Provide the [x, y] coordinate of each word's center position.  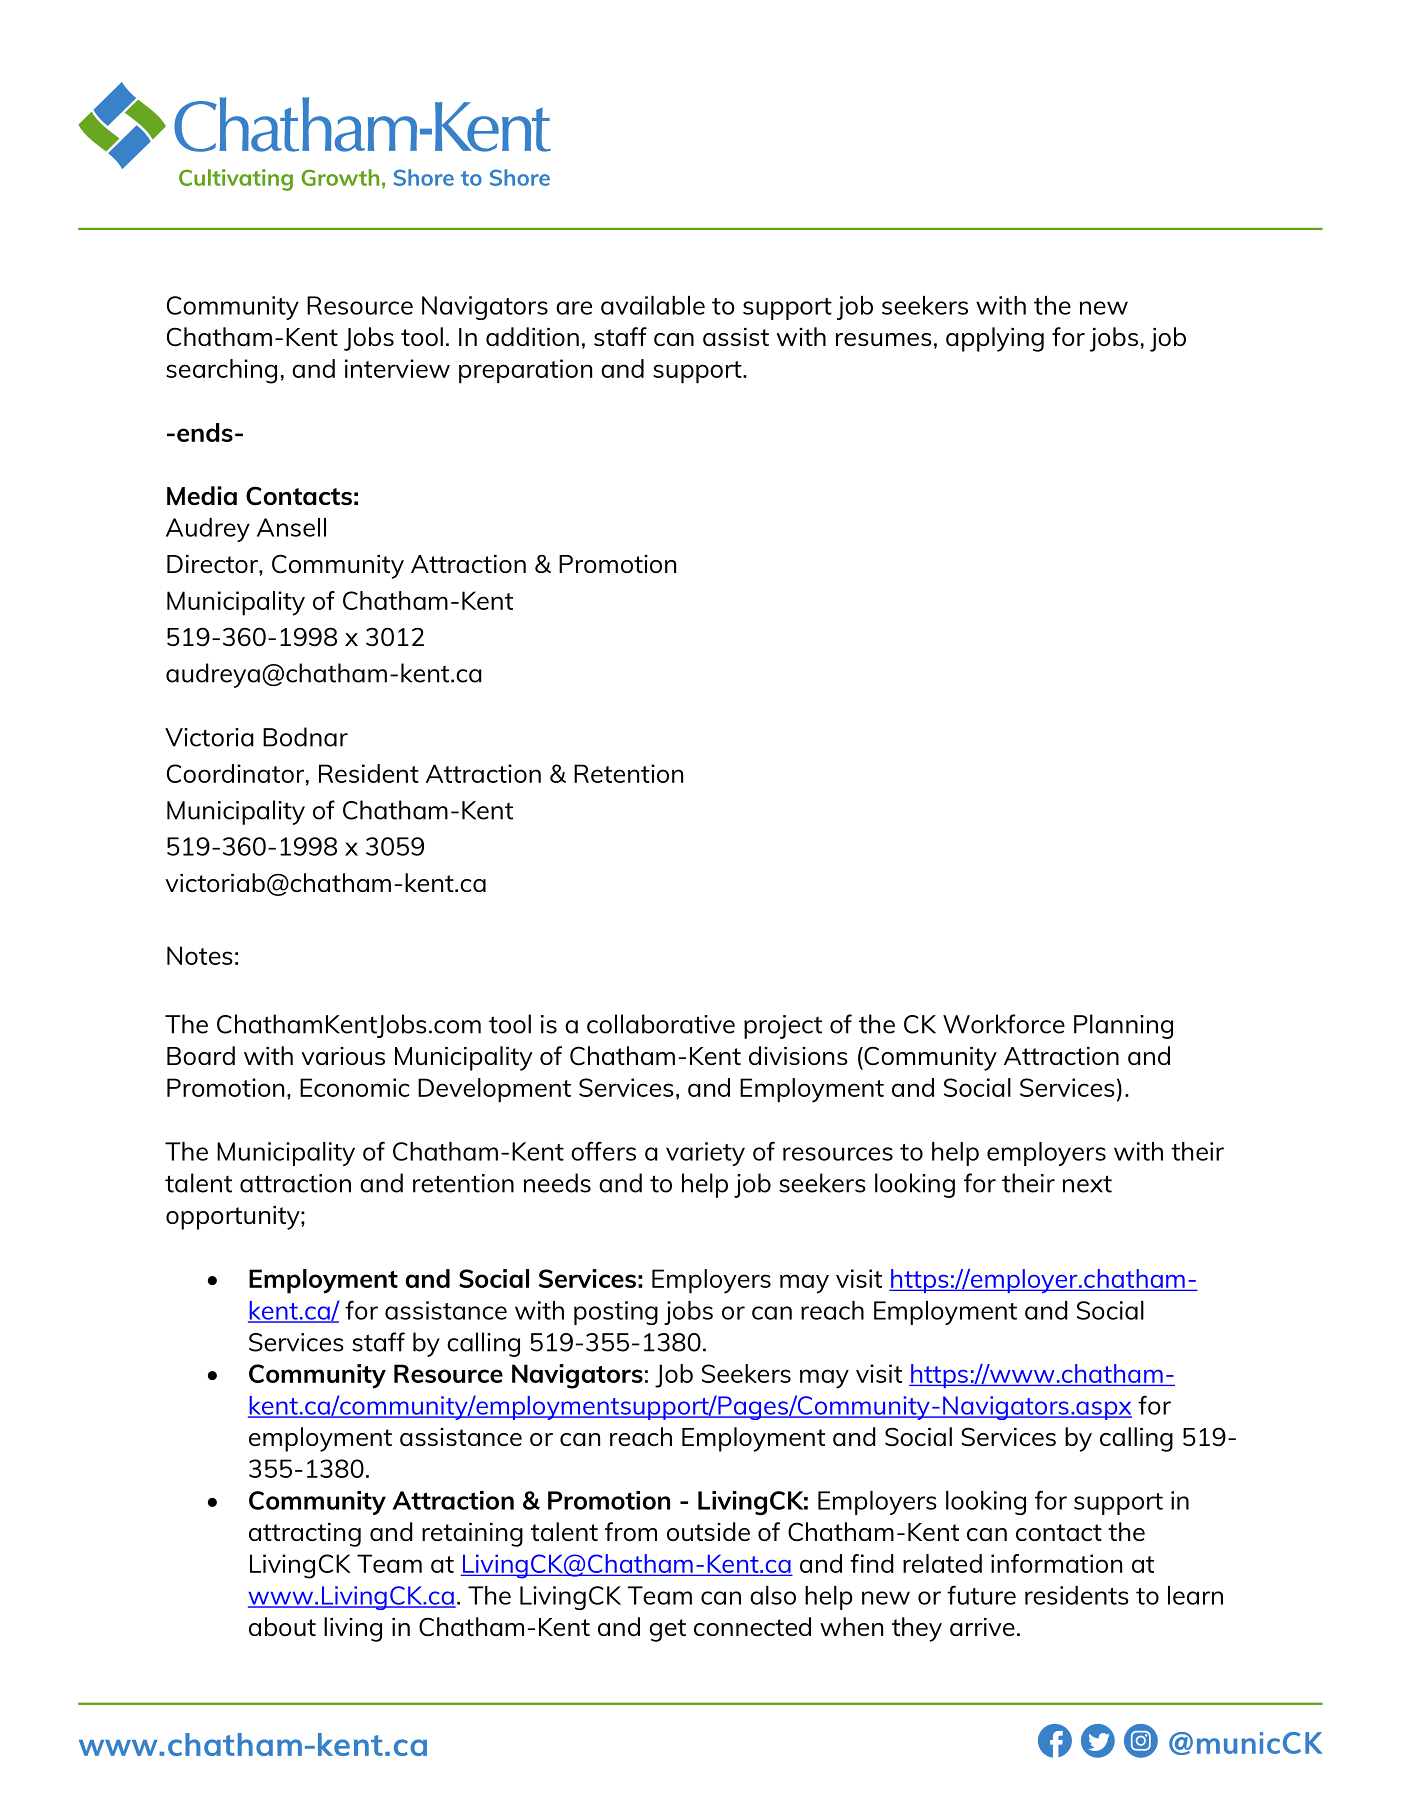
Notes [200, 955]
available [653, 305]
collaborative [661, 1024]
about [282, 1626]
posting [616, 1313]
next [1087, 1184]
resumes [884, 339]
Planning [1123, 1026]
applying [995, 339]
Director [213, 564]
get [667, 1630]
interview [397, 368]
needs [557, 1183]
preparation [525, 371]
